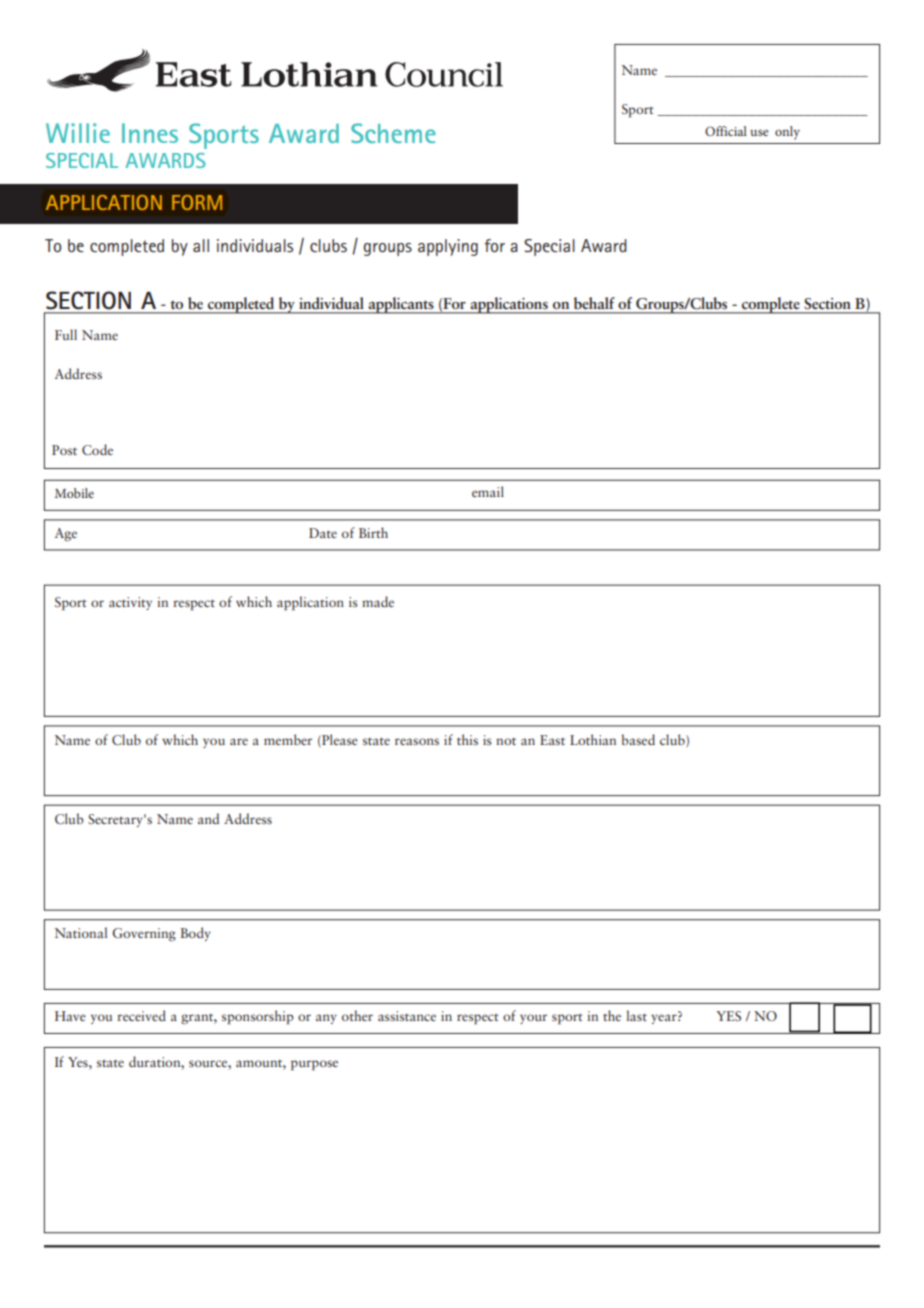 This screenshot has height=1308, width=924. Describe the element at coordinates (378, 601) in the screenshot. I see `made` at that location.
